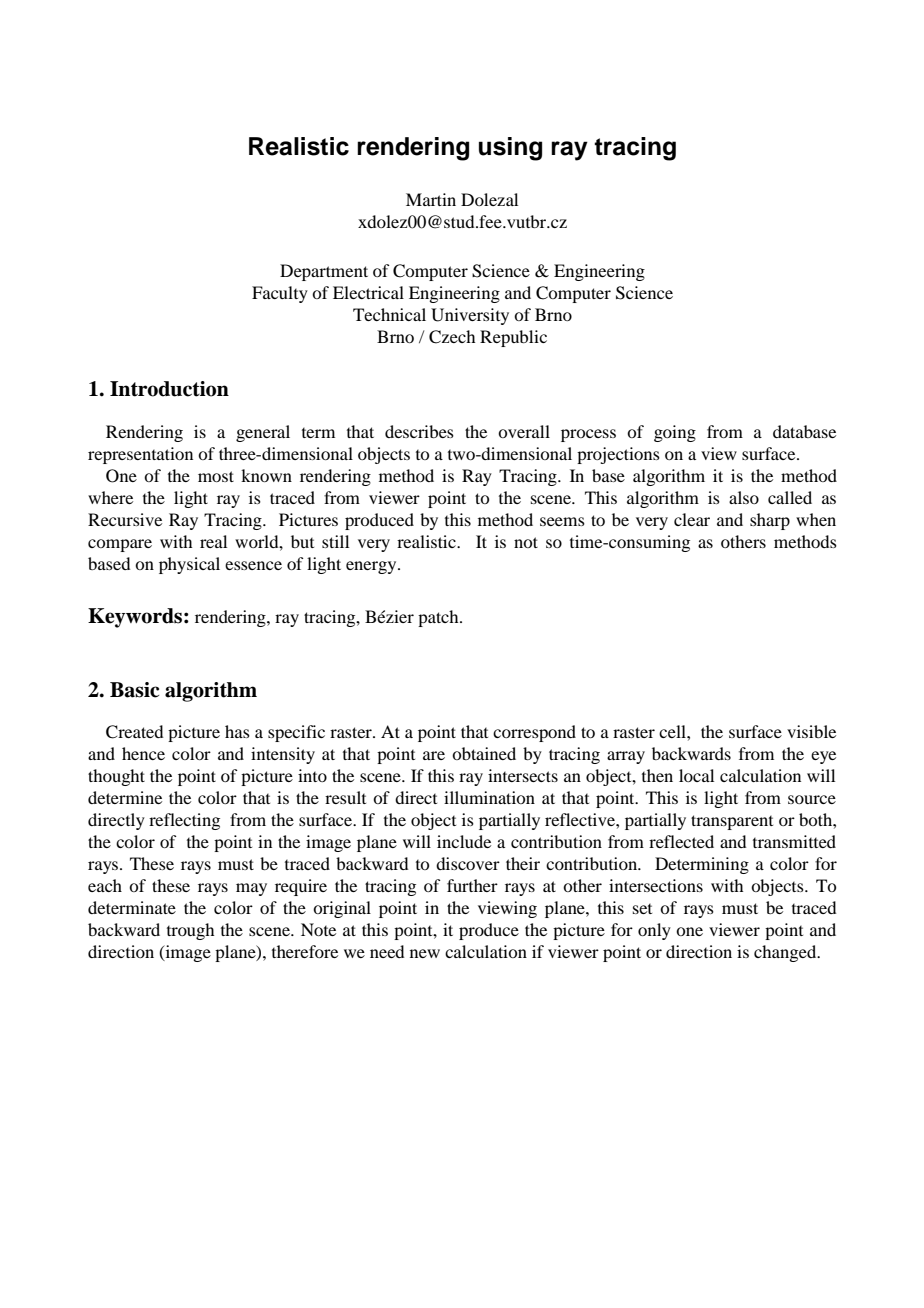 The height and width of the screenshot is (1308, 924). What do you see at coordinates (419, 431) in the screenshot?
I see `describes` at bounding box center [419, 431].
